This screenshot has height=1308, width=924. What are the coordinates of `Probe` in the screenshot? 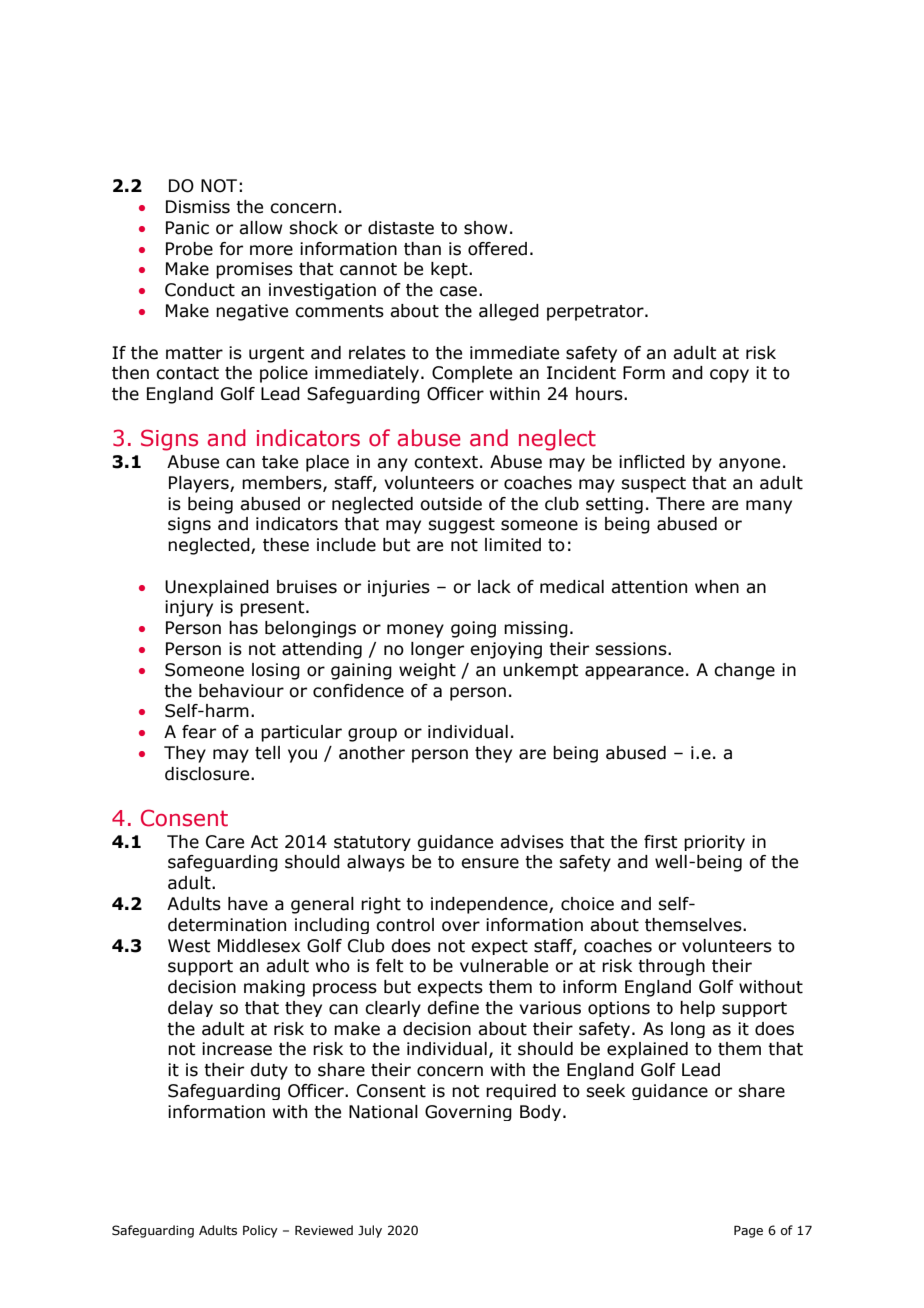 It's located at (189, 249).
